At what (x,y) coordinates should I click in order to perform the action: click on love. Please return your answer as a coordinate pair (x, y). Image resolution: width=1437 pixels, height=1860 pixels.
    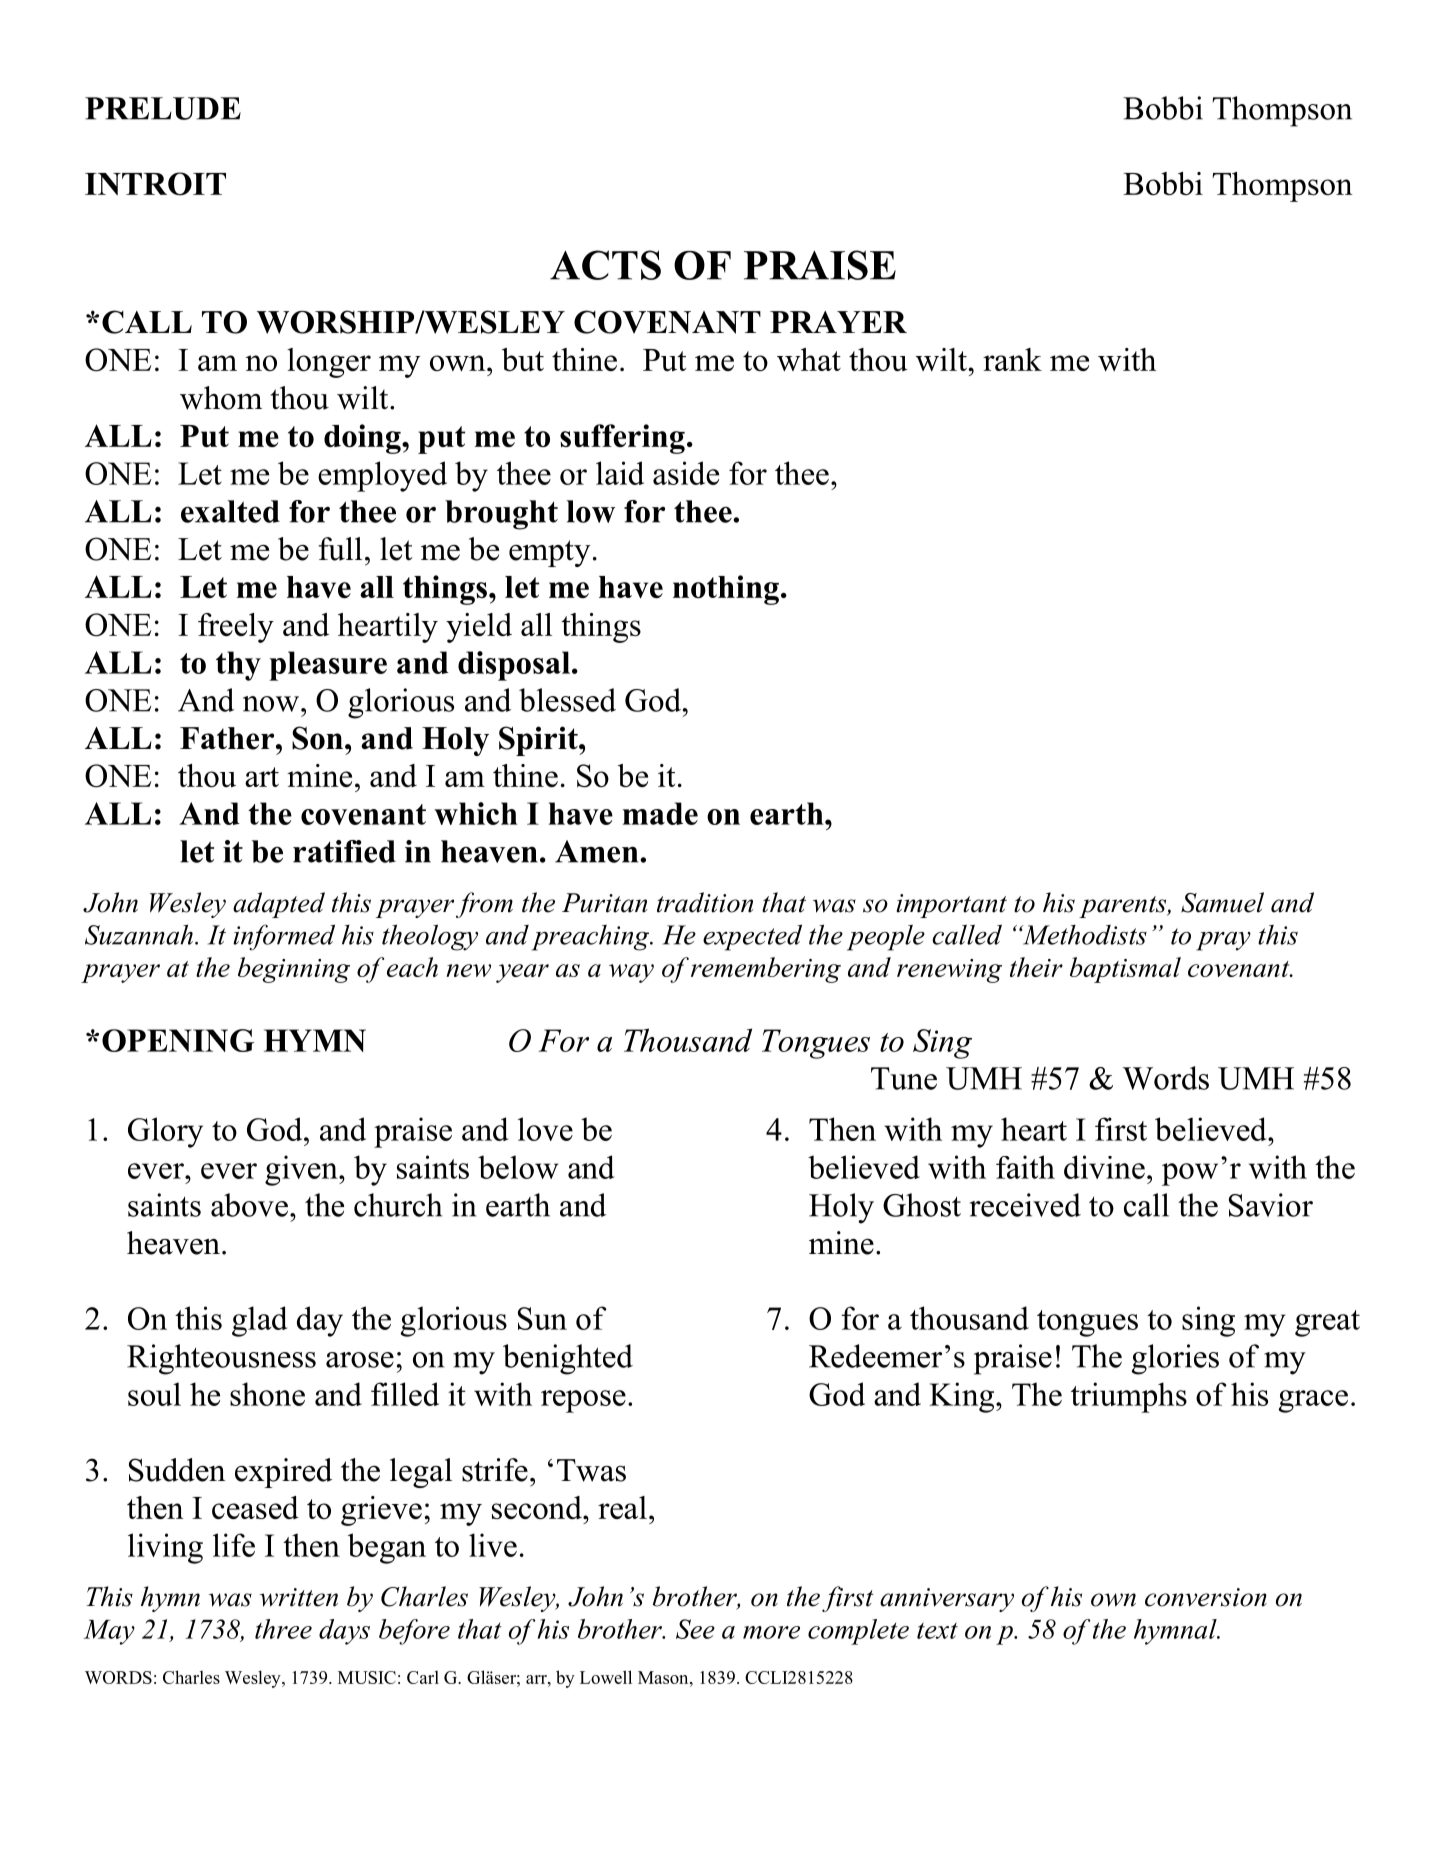
    Looking at the image, I should click on (545, 1129).
